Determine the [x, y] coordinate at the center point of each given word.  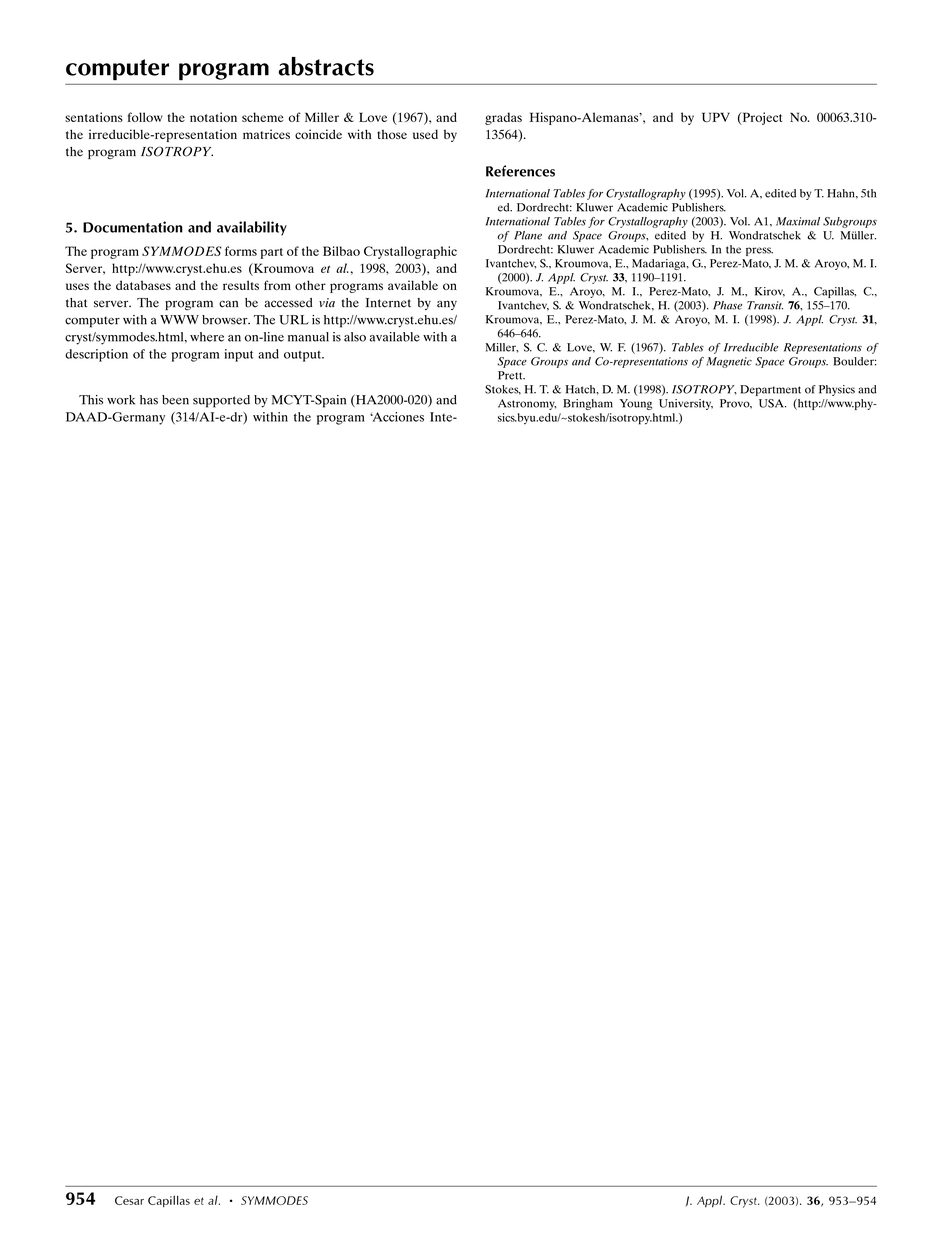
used [425, 134]
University [686, 404]
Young [635, 404]
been [175, 400]
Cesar [129, 1200]
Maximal [798, 221]
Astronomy [527, 404]
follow [145, 117]
